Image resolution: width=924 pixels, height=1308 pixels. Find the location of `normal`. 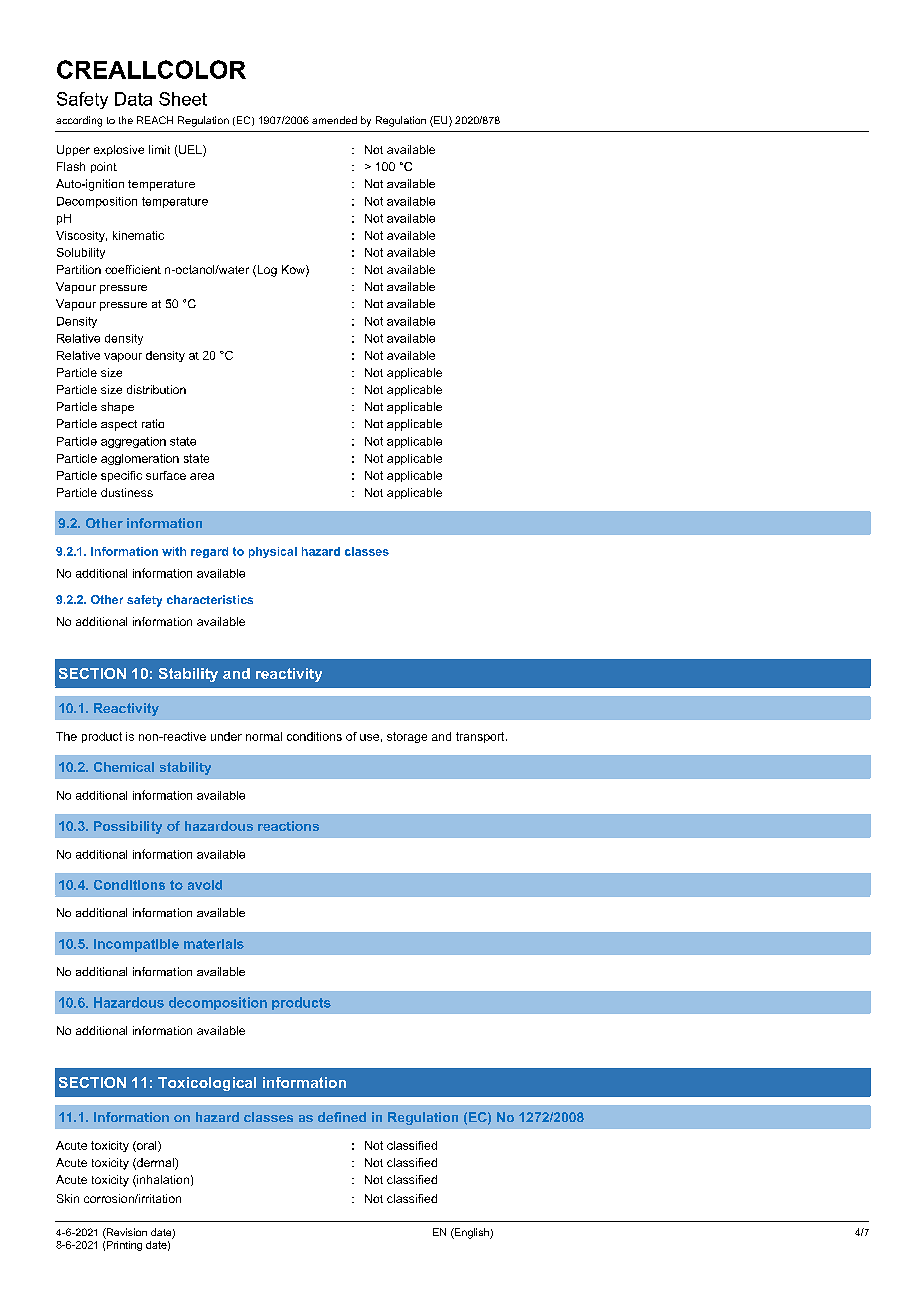

normal is located at coordinates (264, 736).
